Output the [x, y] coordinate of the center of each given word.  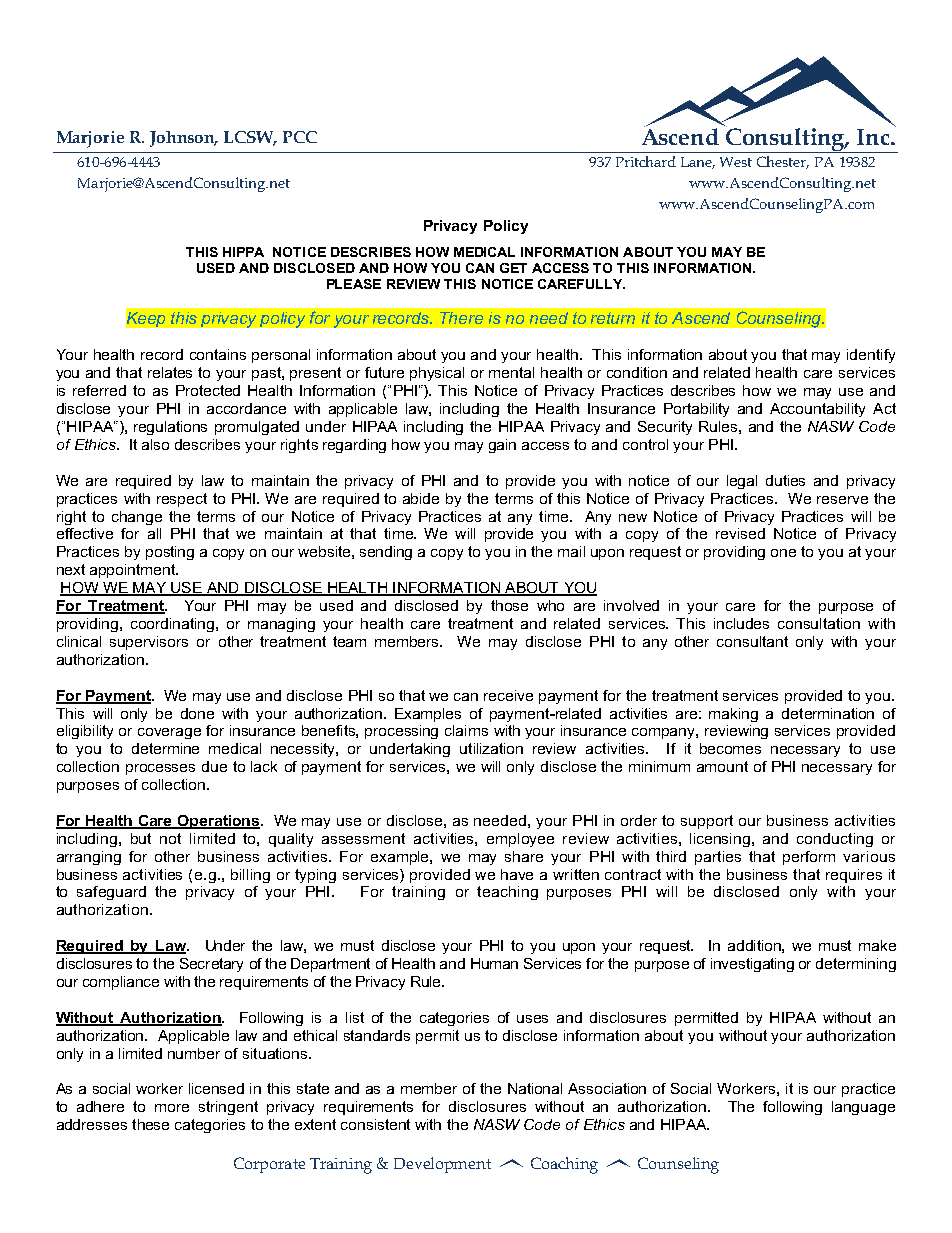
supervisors [149, 643]
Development [442, 1165]
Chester [783, 162]
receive [508, 695]
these [150, 1124]
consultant [752, 641]
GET [513, 268]
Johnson [183, 139]
